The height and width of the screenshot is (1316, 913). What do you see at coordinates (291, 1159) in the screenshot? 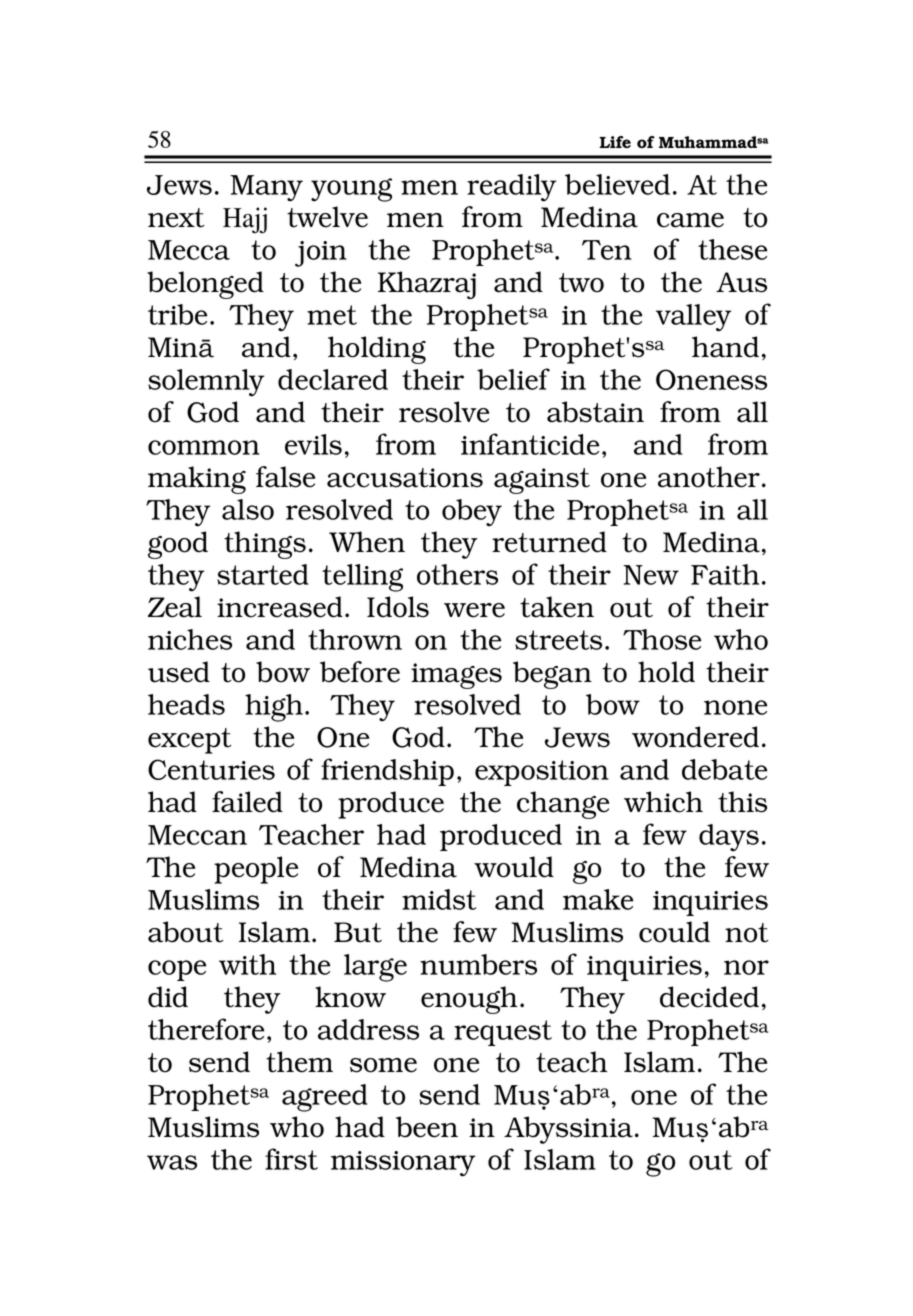
I see `first` at bounding box center [291, 1159].
